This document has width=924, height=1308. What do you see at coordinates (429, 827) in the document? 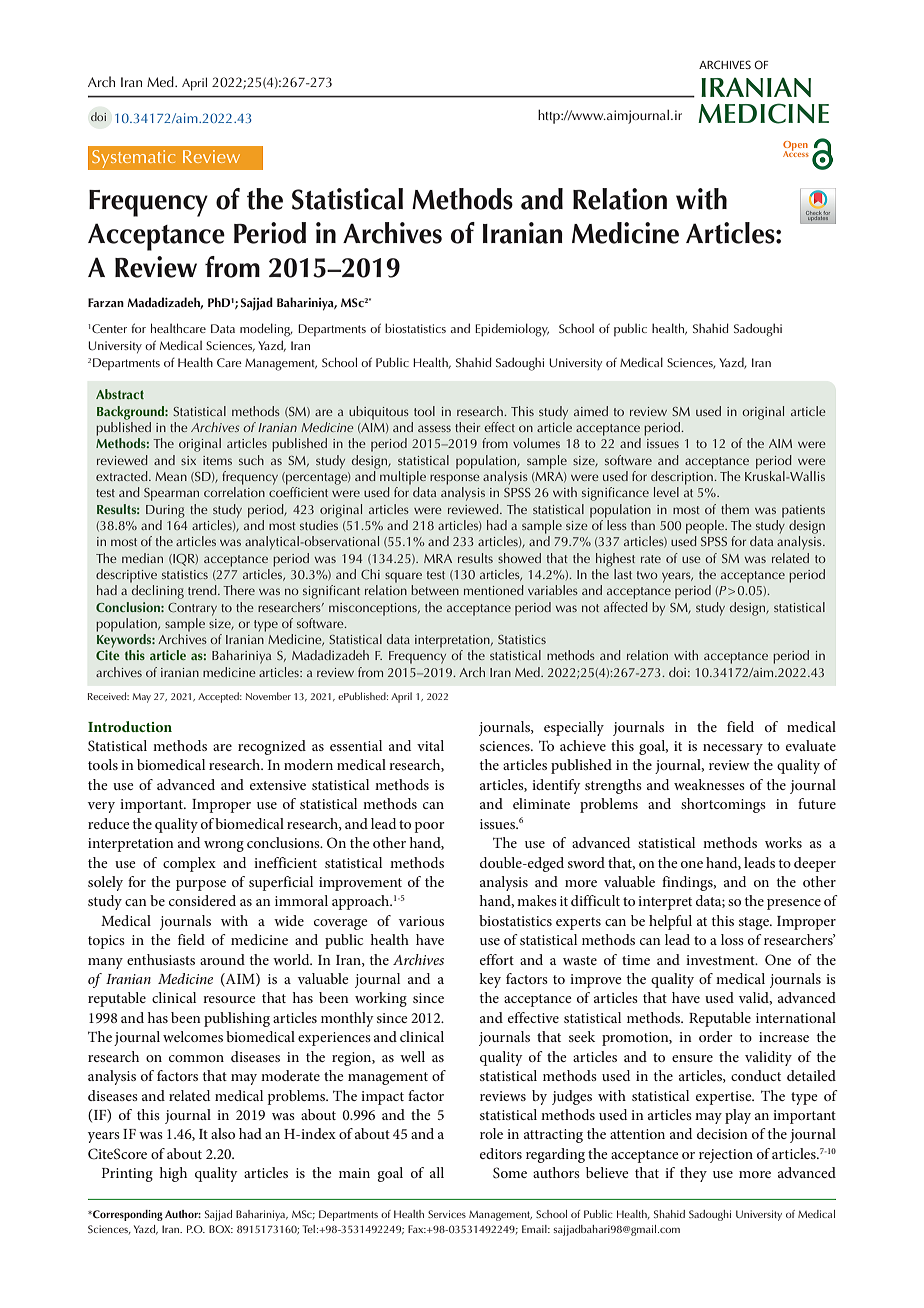
I see `poor` at bounding box center [429, 827].
